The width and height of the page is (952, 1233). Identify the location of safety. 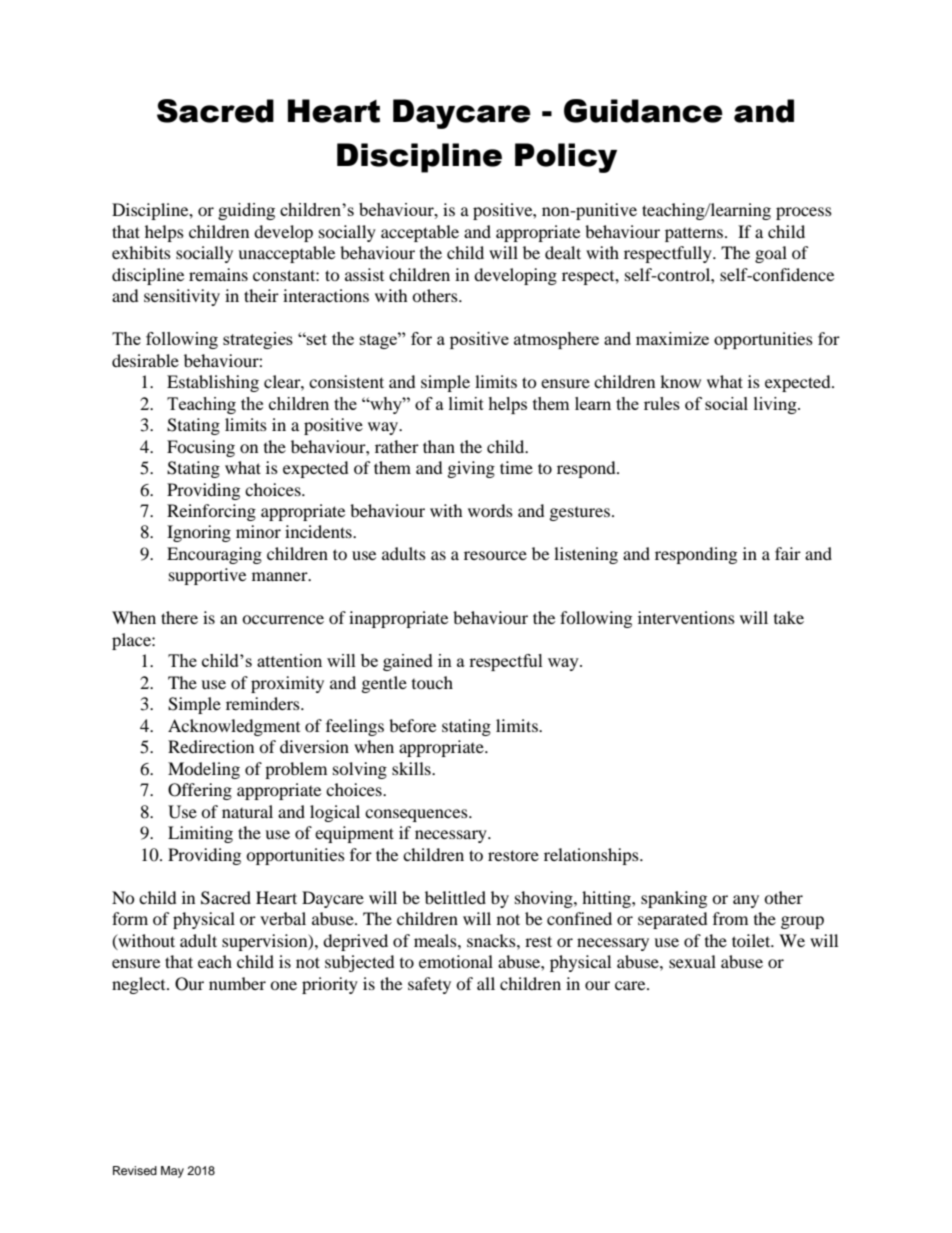
(429, 985).
